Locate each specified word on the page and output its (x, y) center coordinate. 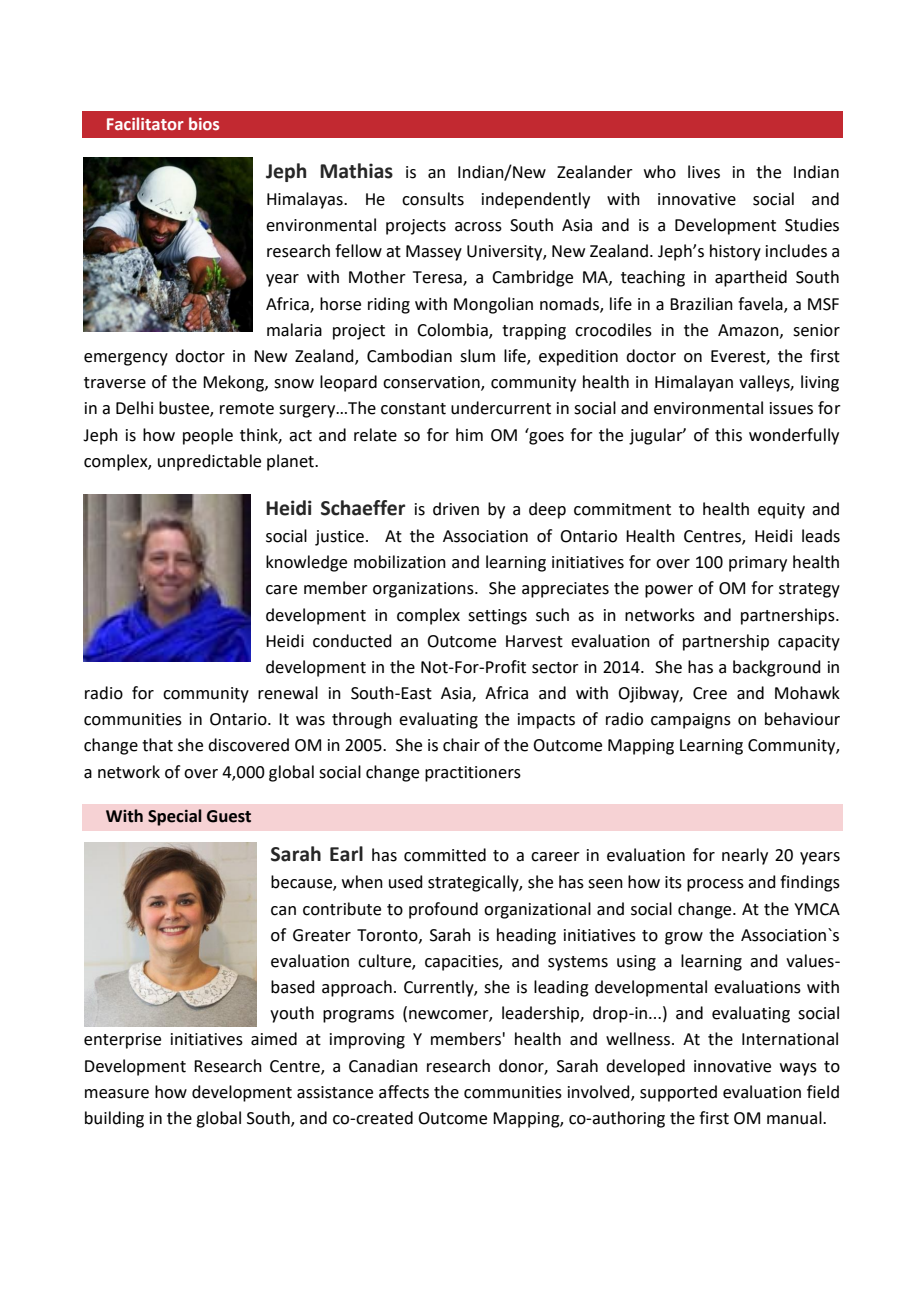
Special (175, 817)
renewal (288, 693)
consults (433, 199)
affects (404, 1092)
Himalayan (694, 383)
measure (117, 1094)
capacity (809, 643)
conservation (432, 383)
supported (678, 1093)
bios (204, 123)
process (715, 885)
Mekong (234, 383)
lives (704, 172)
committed (445, 855)
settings (497, 617)
